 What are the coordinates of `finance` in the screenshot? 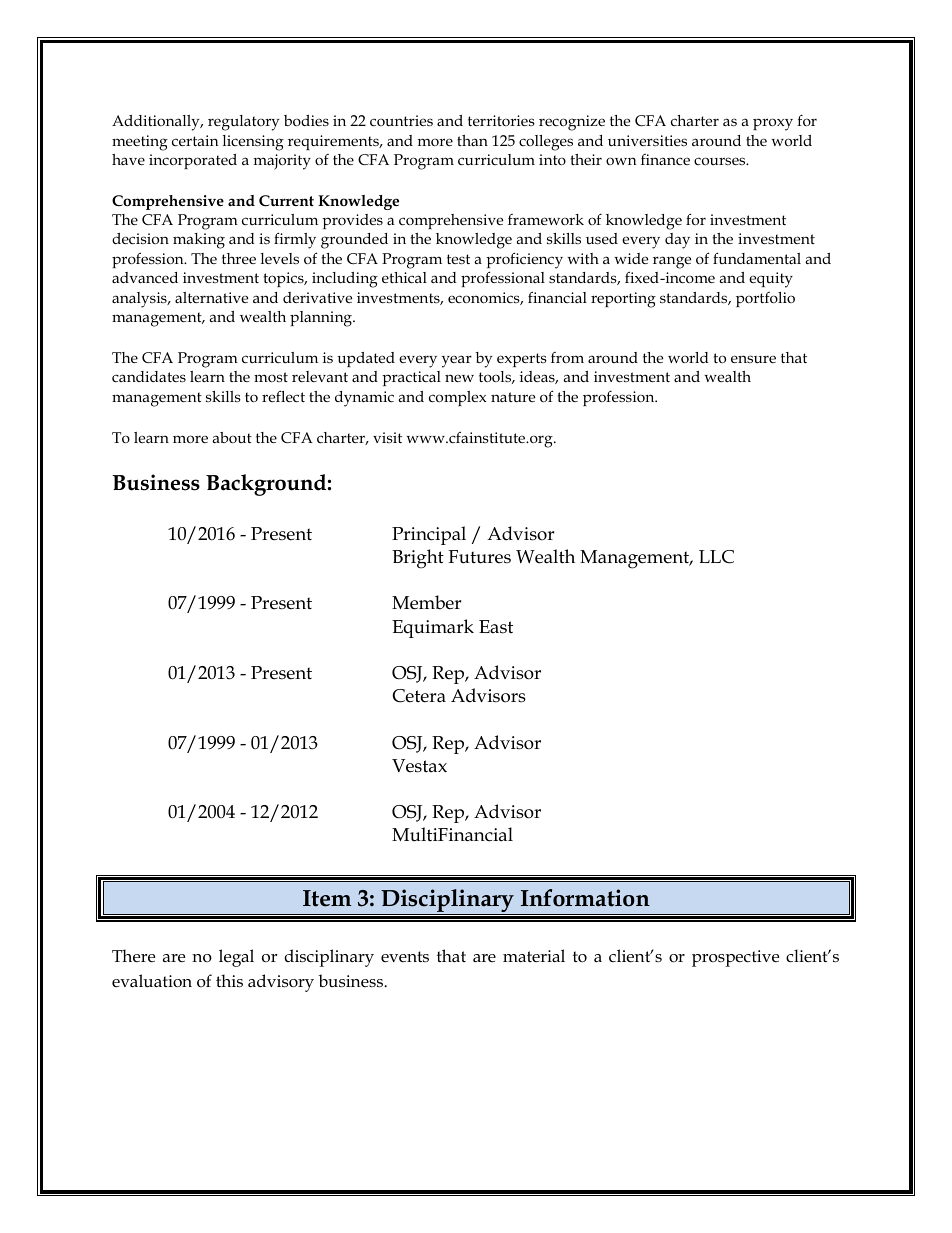 It's located at (665, 159).
